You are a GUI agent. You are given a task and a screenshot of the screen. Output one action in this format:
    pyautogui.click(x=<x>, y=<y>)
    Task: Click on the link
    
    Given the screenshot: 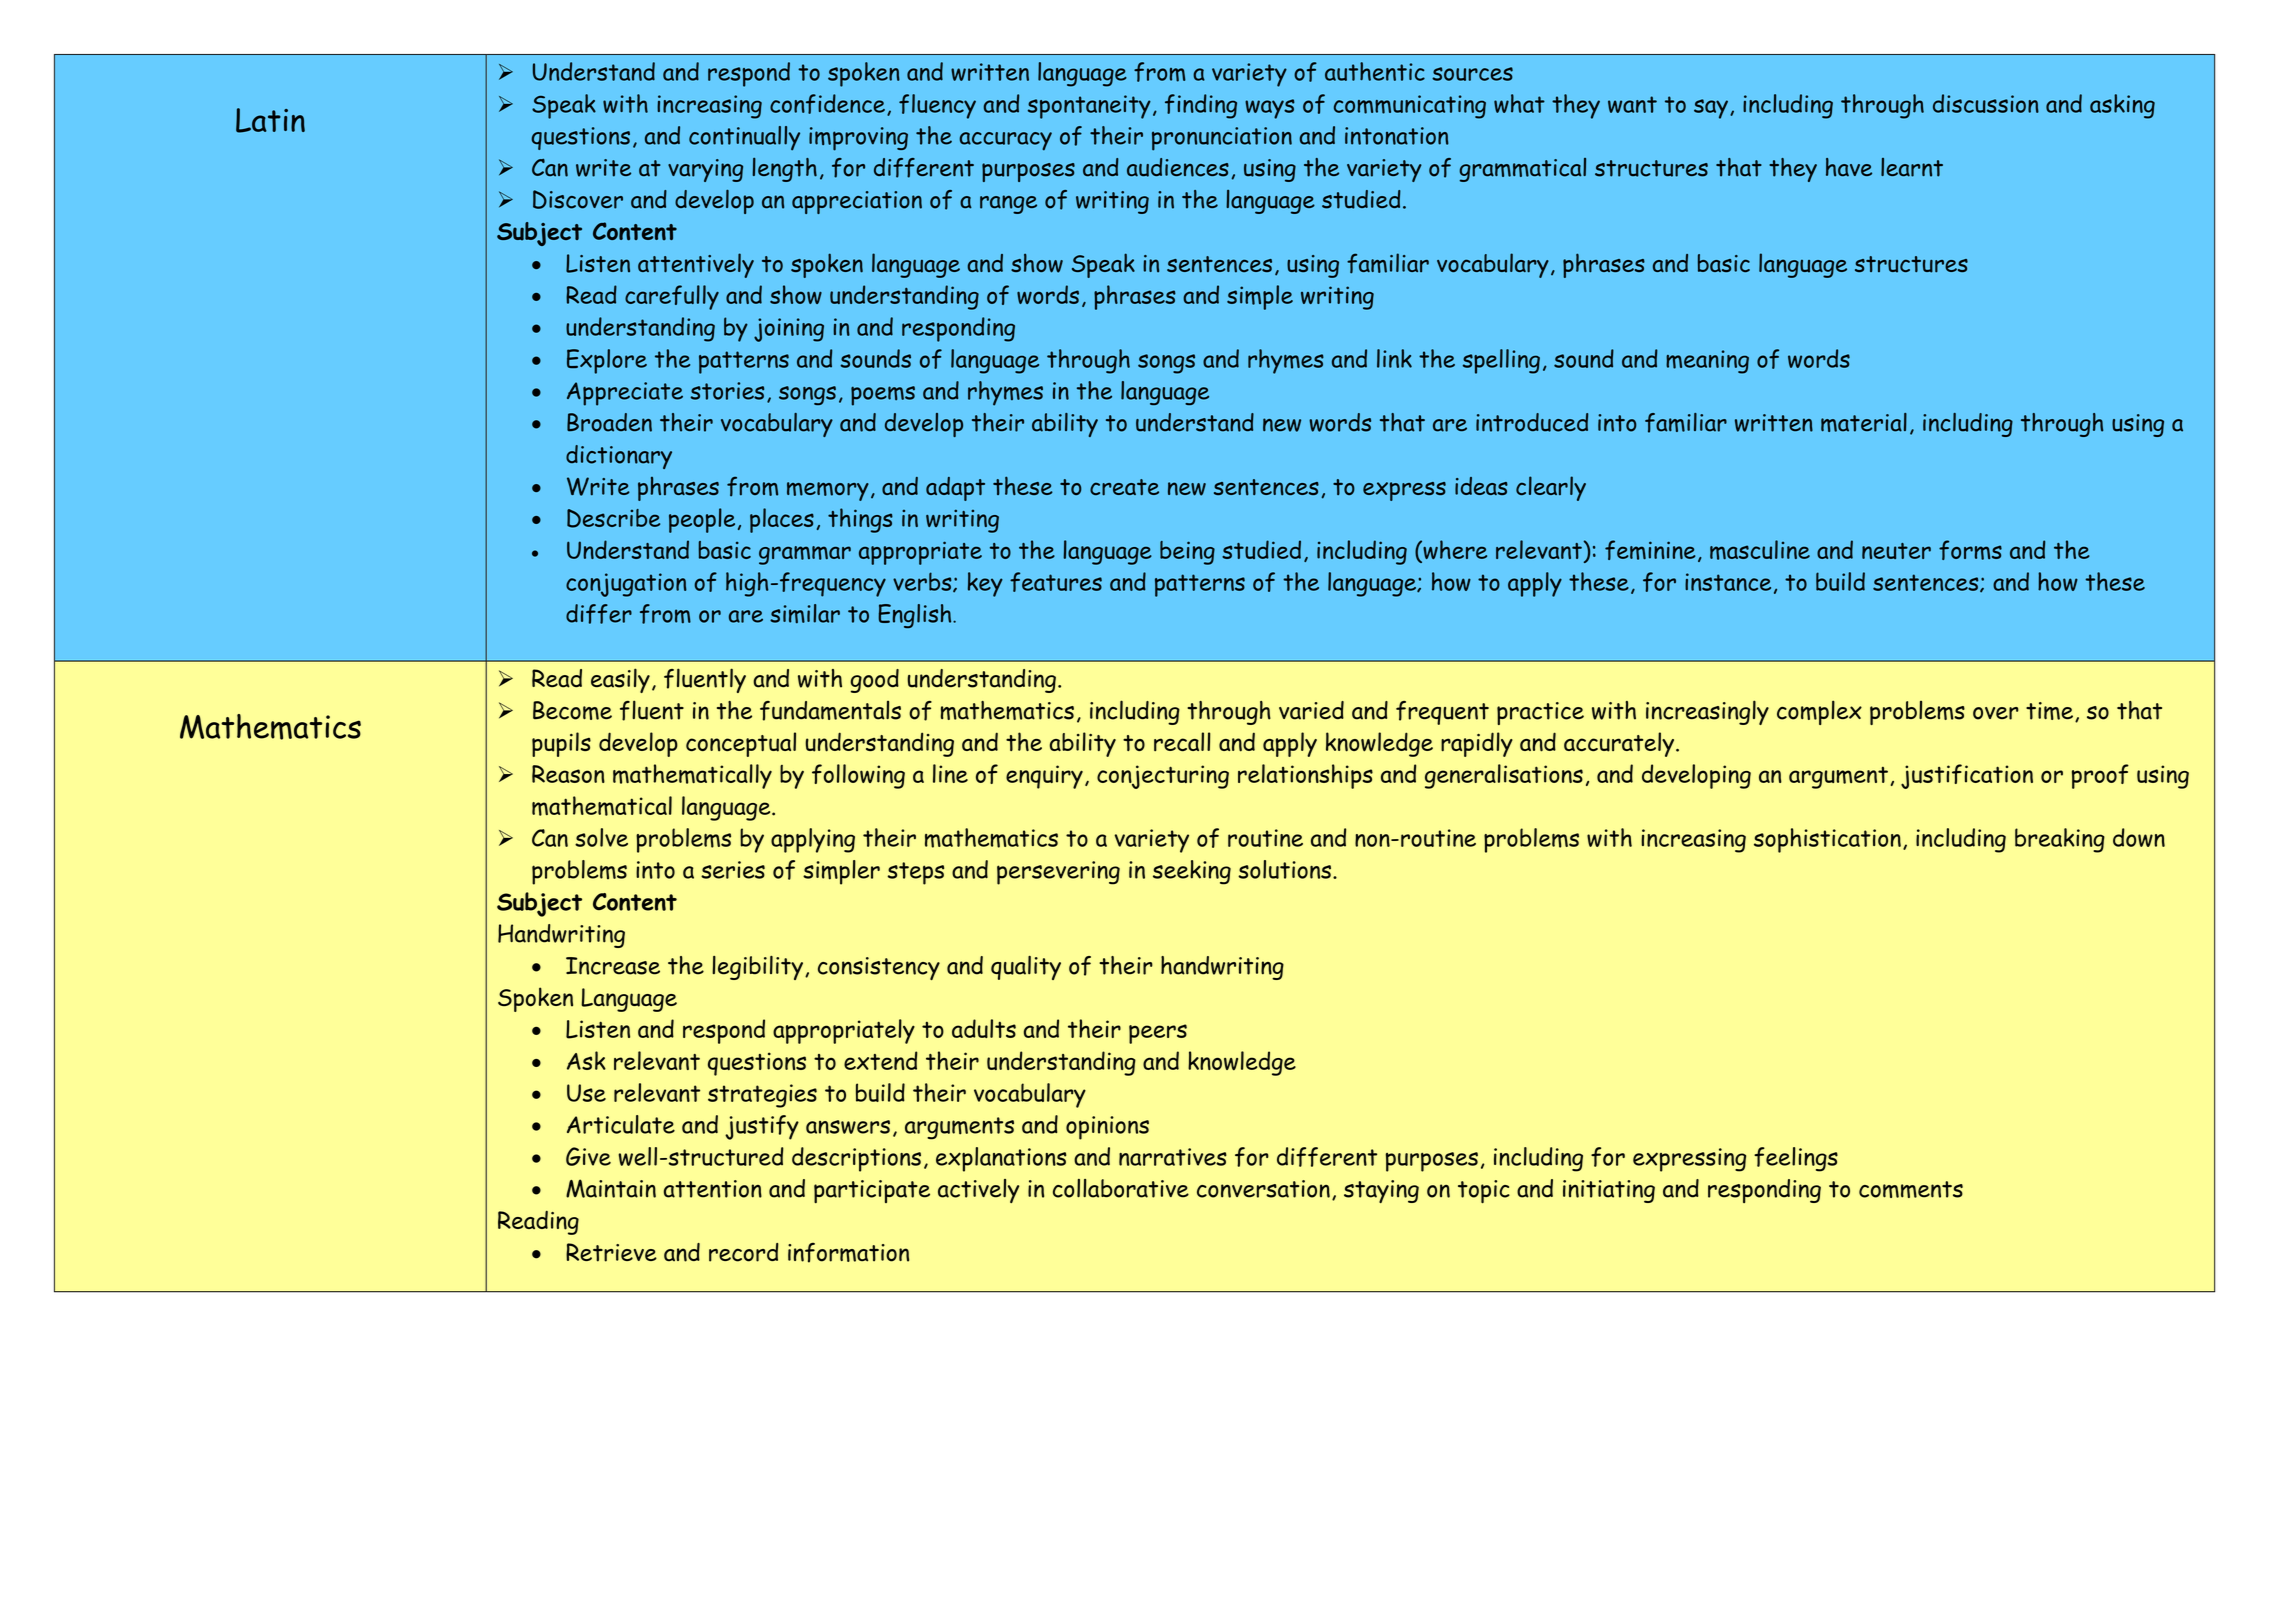 What is the action you would take?
    pyautogui.click(x=1394, y=358)
